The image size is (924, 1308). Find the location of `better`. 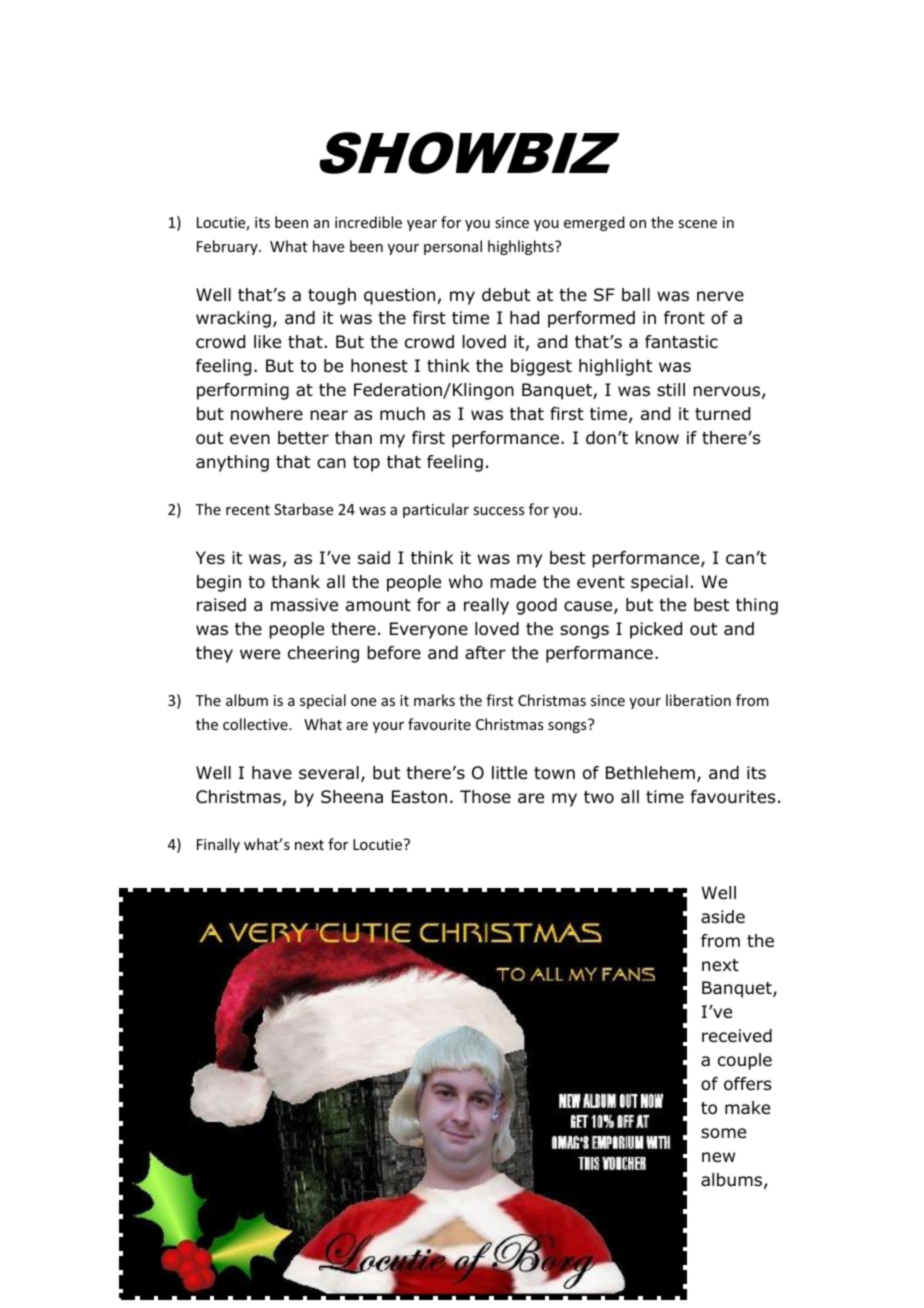

better is located at coordinates (303, 438).
